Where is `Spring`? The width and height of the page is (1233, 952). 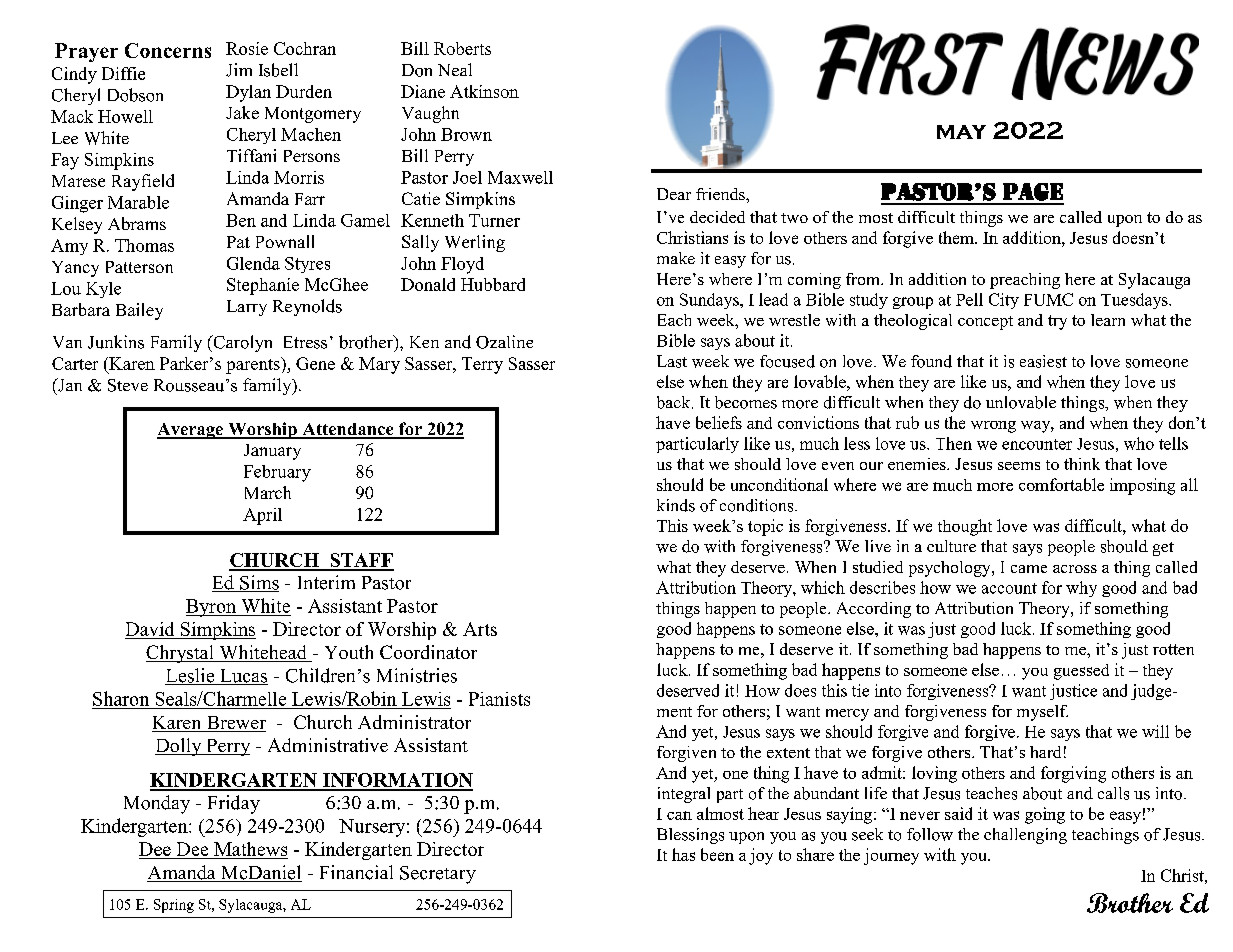 Spring is located at coordinates (174, 906).
